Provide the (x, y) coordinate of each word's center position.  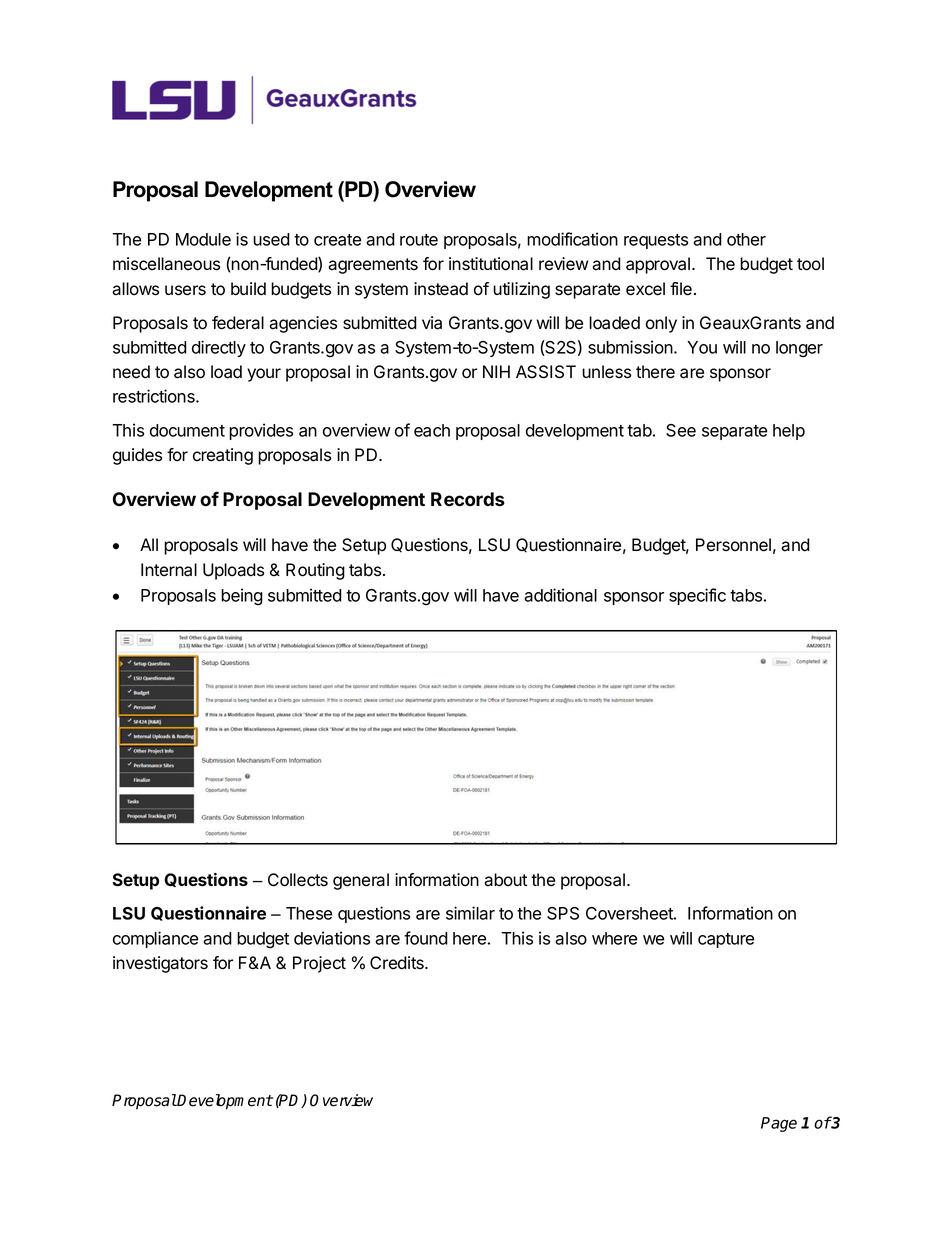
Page (779, 1124)
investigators (160, 964)
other (746, 239)
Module (203, 239)
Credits (398, 963)
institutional (491, 264)
